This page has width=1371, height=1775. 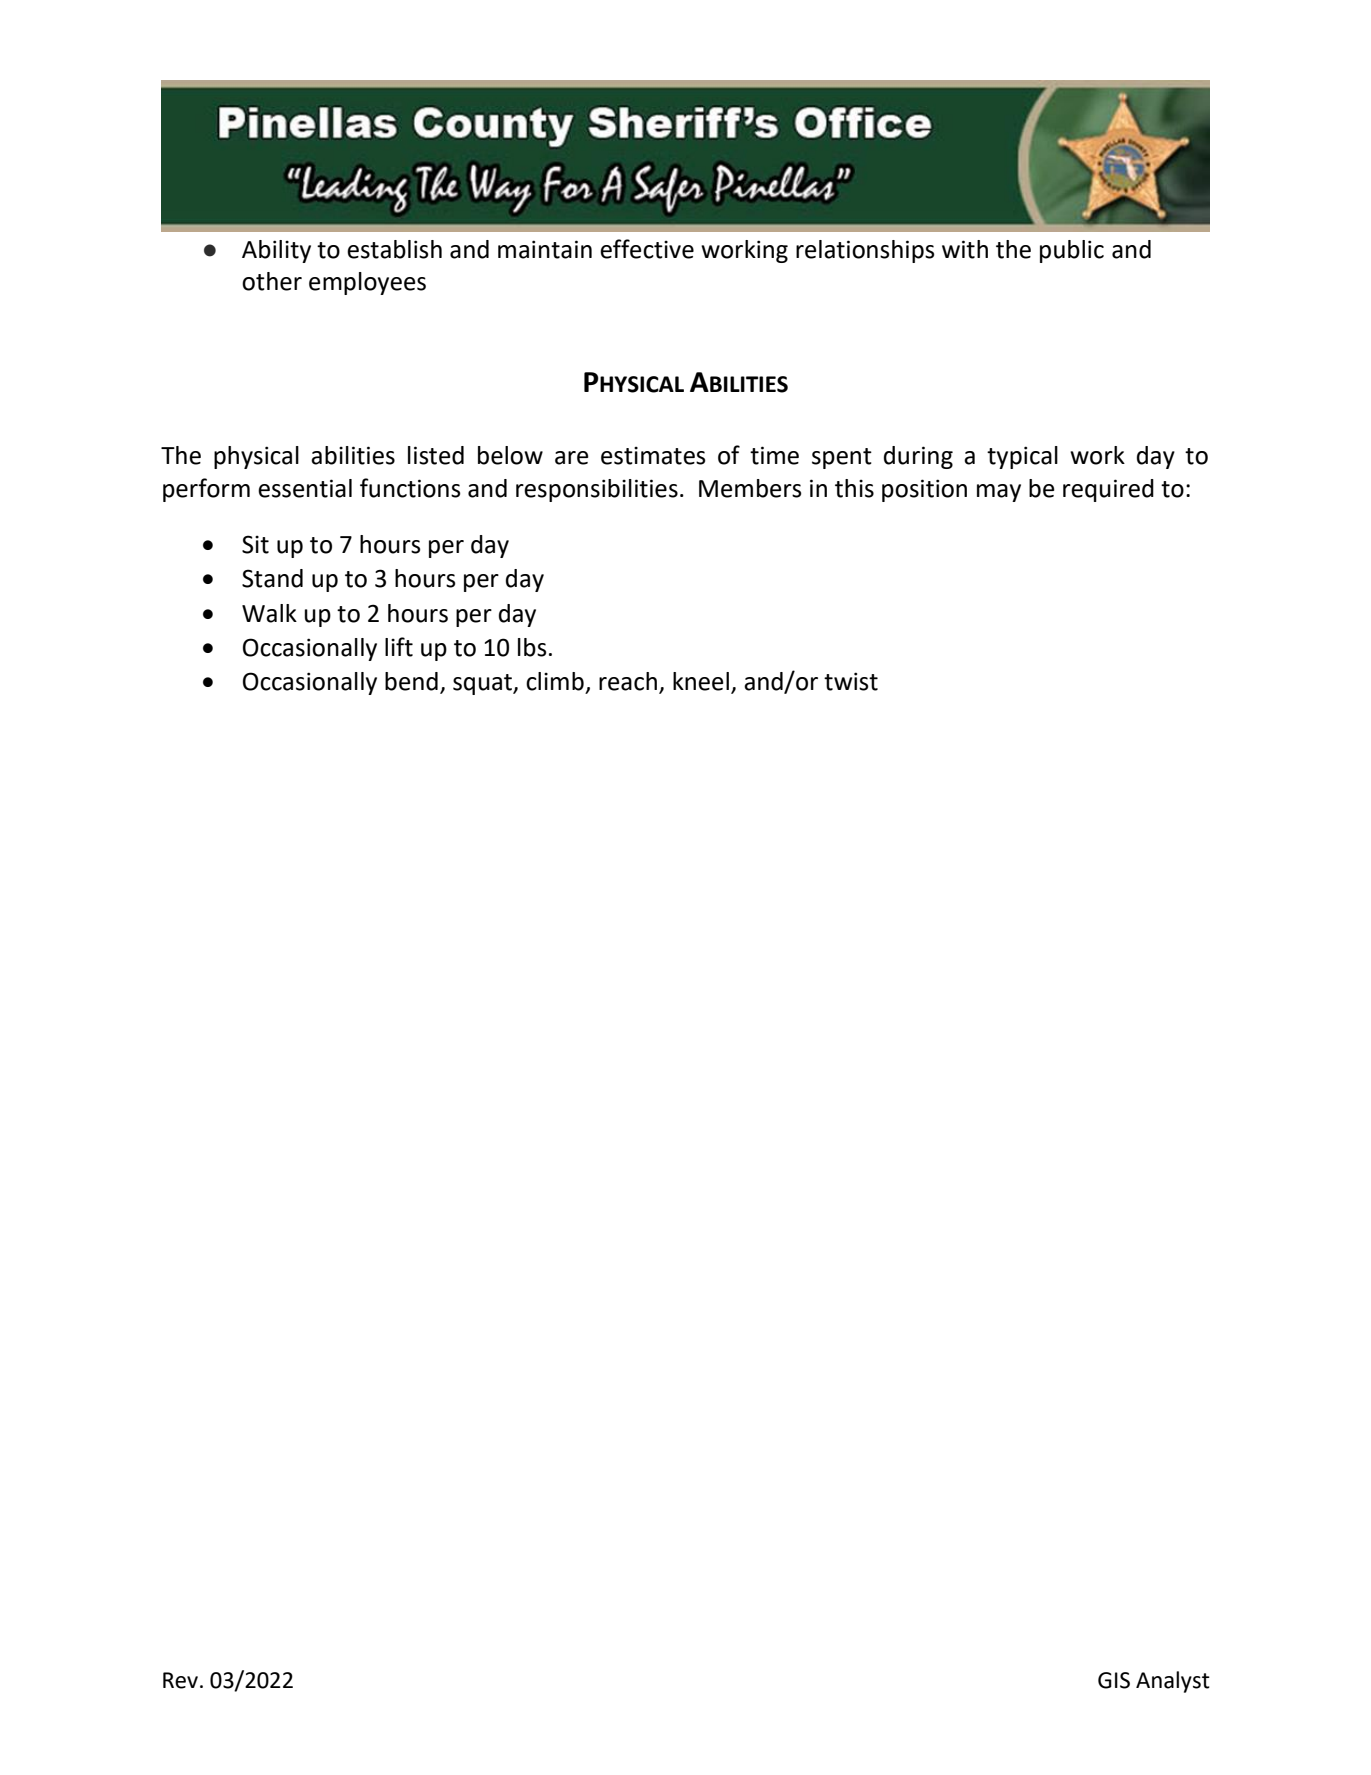 What do you see at coordinates (1173, 1682) in the page?
I see `Analyst` at bounding box center [1173, 1682].
